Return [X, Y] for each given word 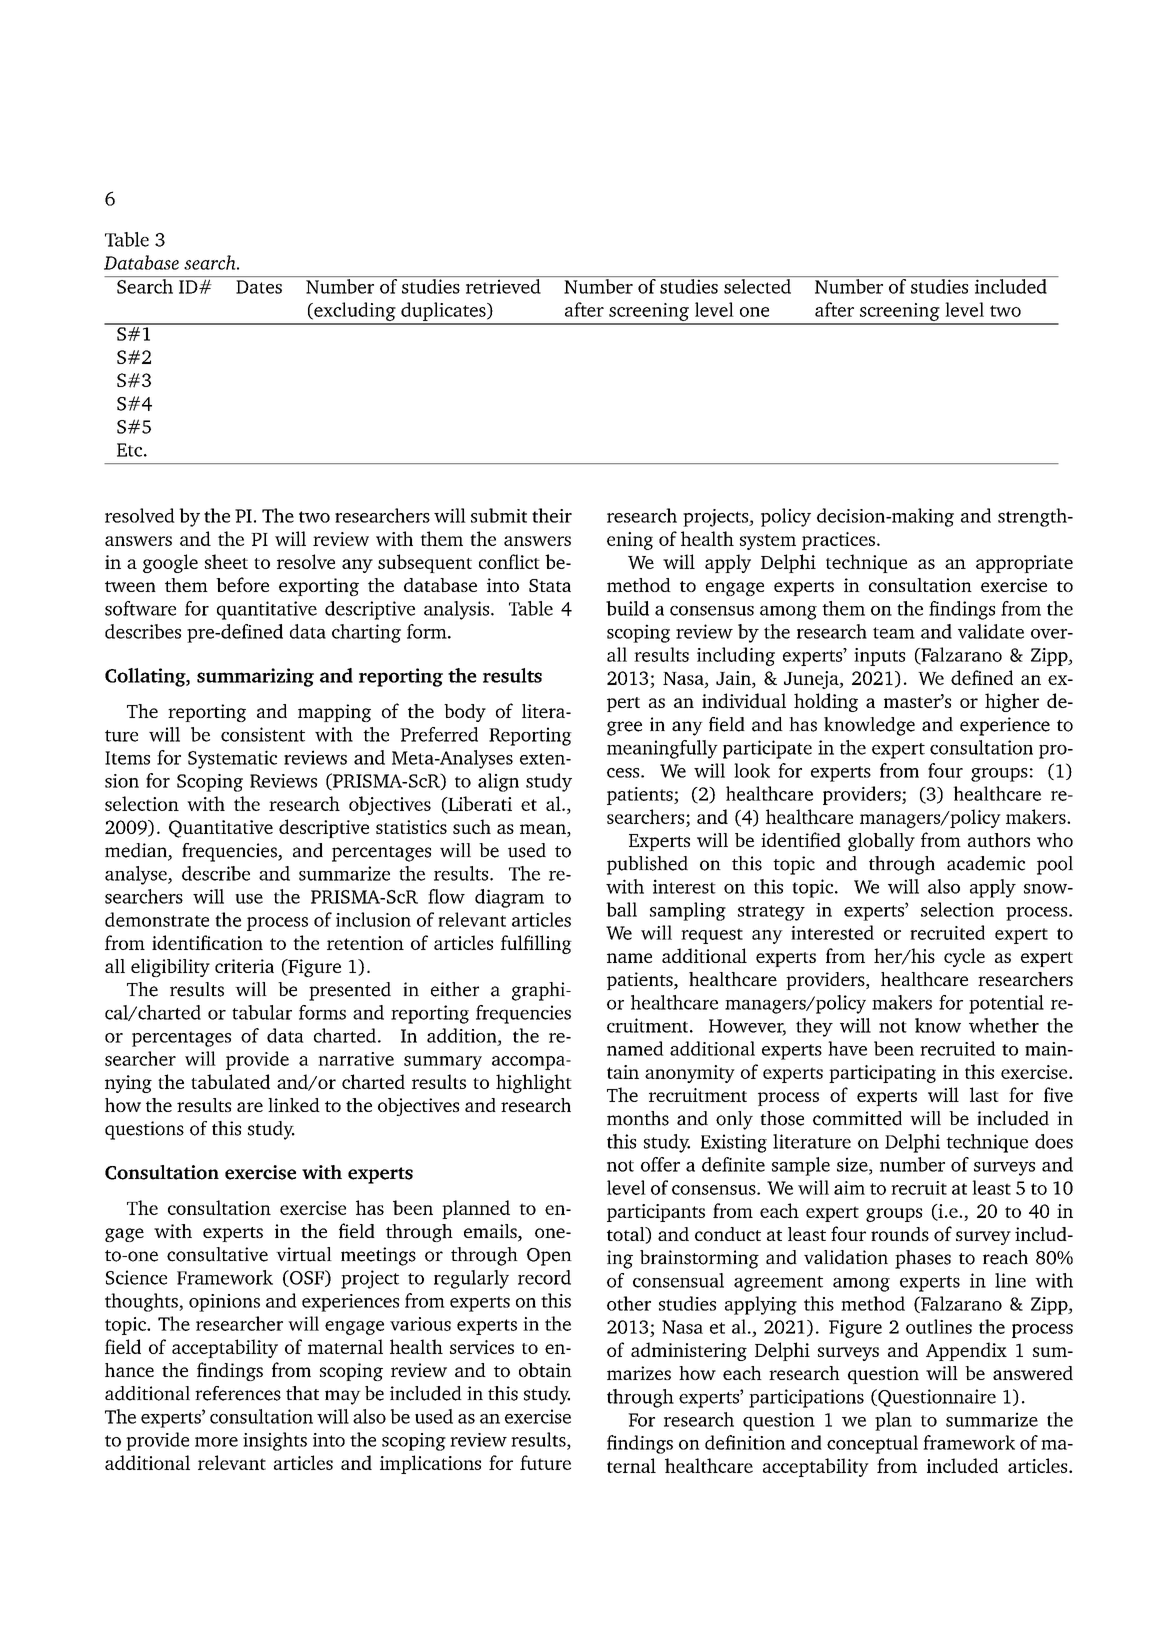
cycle [964, 957]
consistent [263, 734]
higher [1012, 702]
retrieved [503, 286]
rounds [900, 1234]
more [216, 1442]
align [498, 782]
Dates [259, 287]
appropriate [1024, 564]
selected [757, 286]
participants [656, 1213]
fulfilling [536, 944]
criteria [244, 966]
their [552, 515]
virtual [304, 1254]
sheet [226, 561]
